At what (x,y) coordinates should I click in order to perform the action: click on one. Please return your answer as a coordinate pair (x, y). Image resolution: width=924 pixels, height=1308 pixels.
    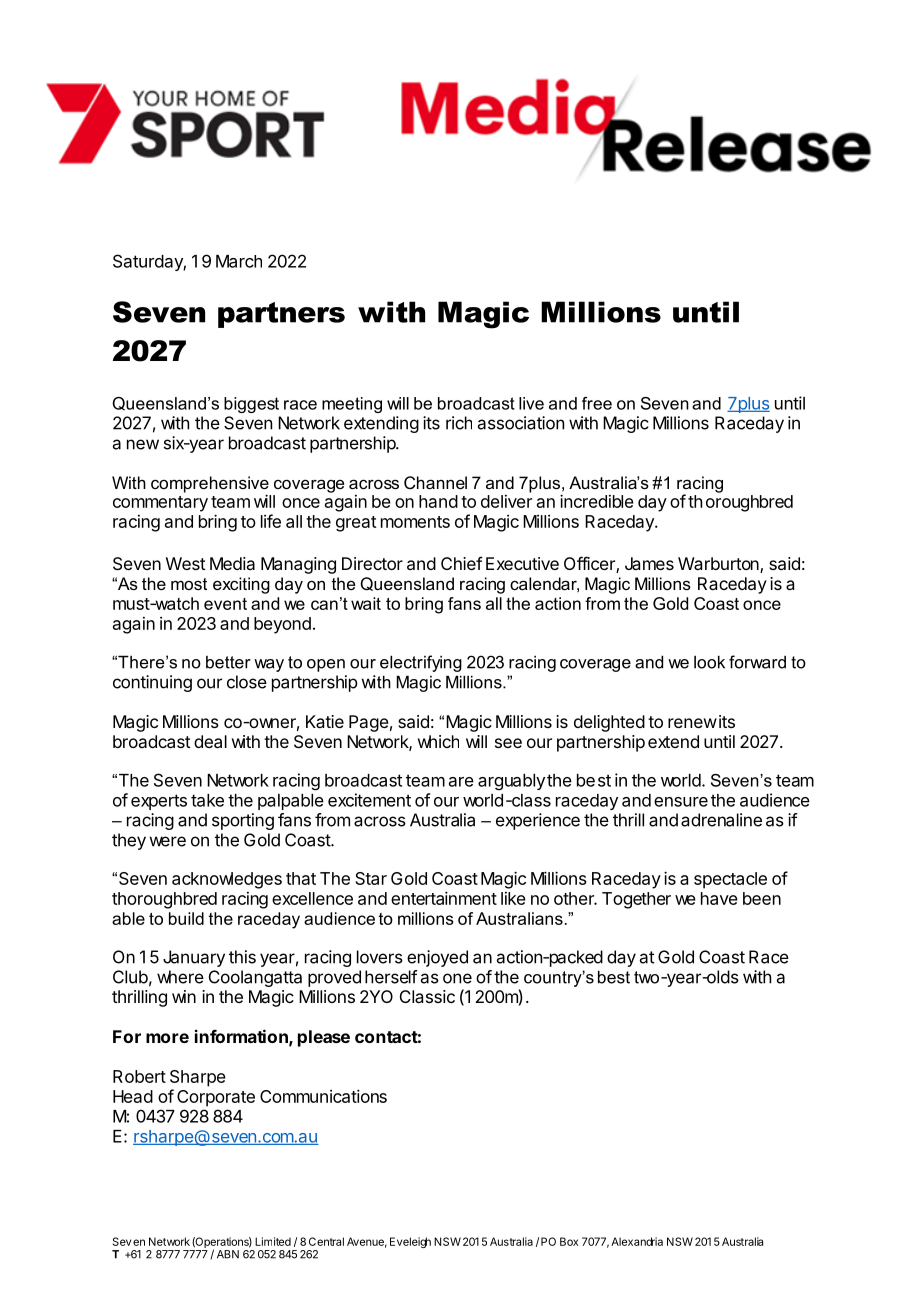
    Looking at the image, I should click on (457, 978).
